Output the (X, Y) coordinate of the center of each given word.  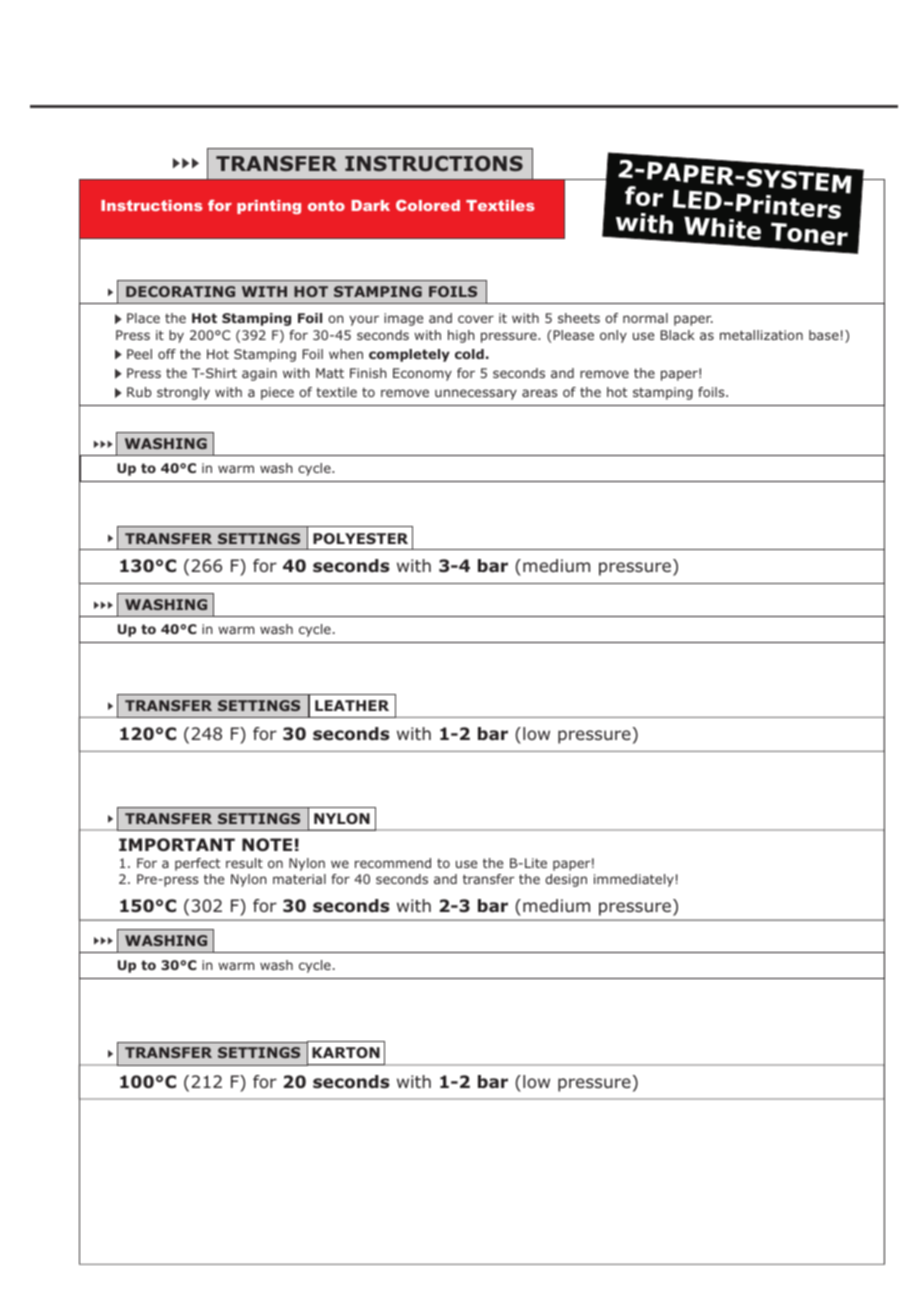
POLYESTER (360, 538)
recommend (393, 863)
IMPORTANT (177, 844)
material (299, 879)
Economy (422, 374)
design (566, 880)
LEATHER (352, 705)
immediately (634, 880)
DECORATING (180, 291)
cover (476, 319)
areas (539, 393)
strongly (183, 393)
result (244, 863)
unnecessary (476, 394)
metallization (761, 335)
